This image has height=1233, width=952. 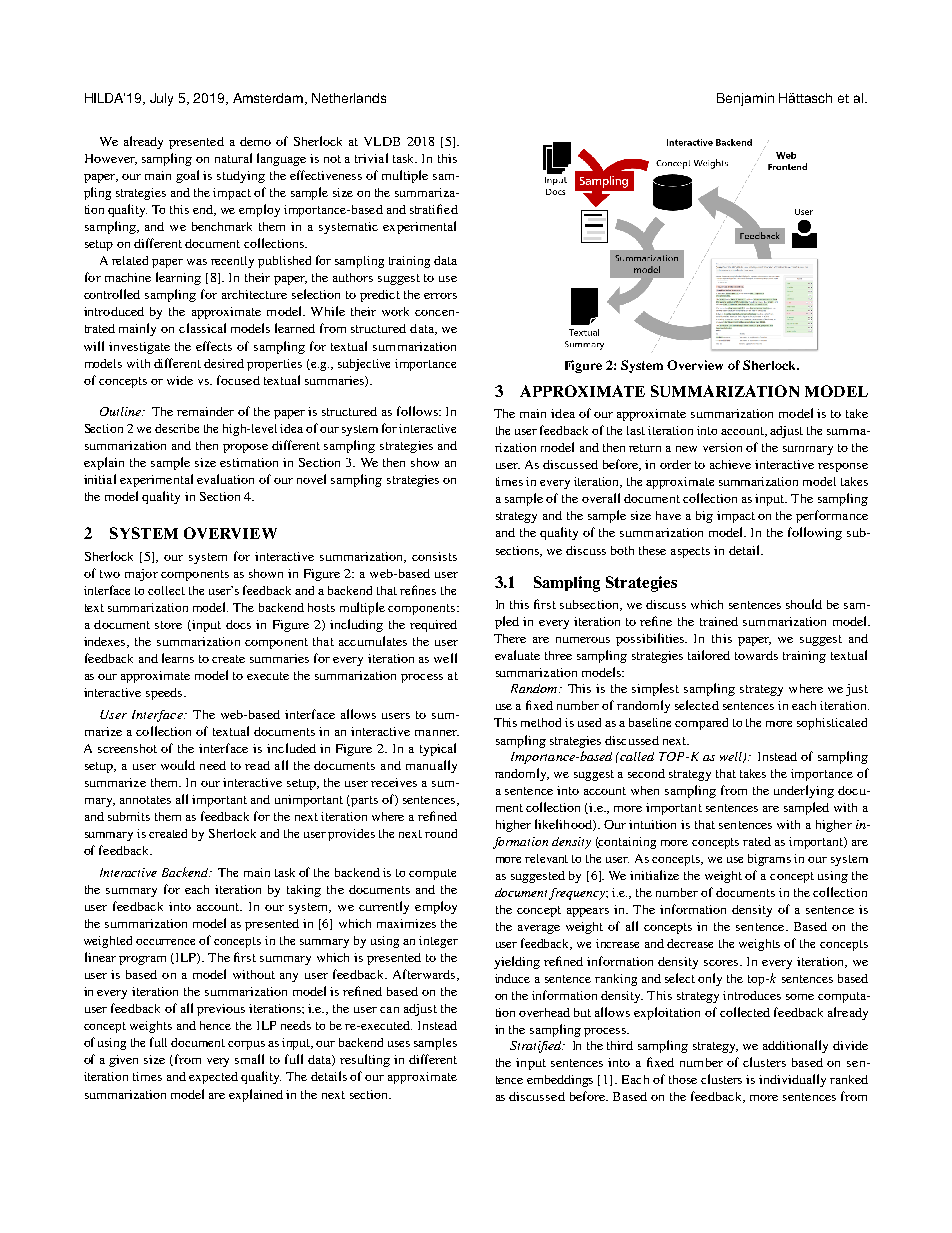 What do you see at coordinates (745, 99) in the image?
I see `Benjamin` at bounding box center [745, 99].
